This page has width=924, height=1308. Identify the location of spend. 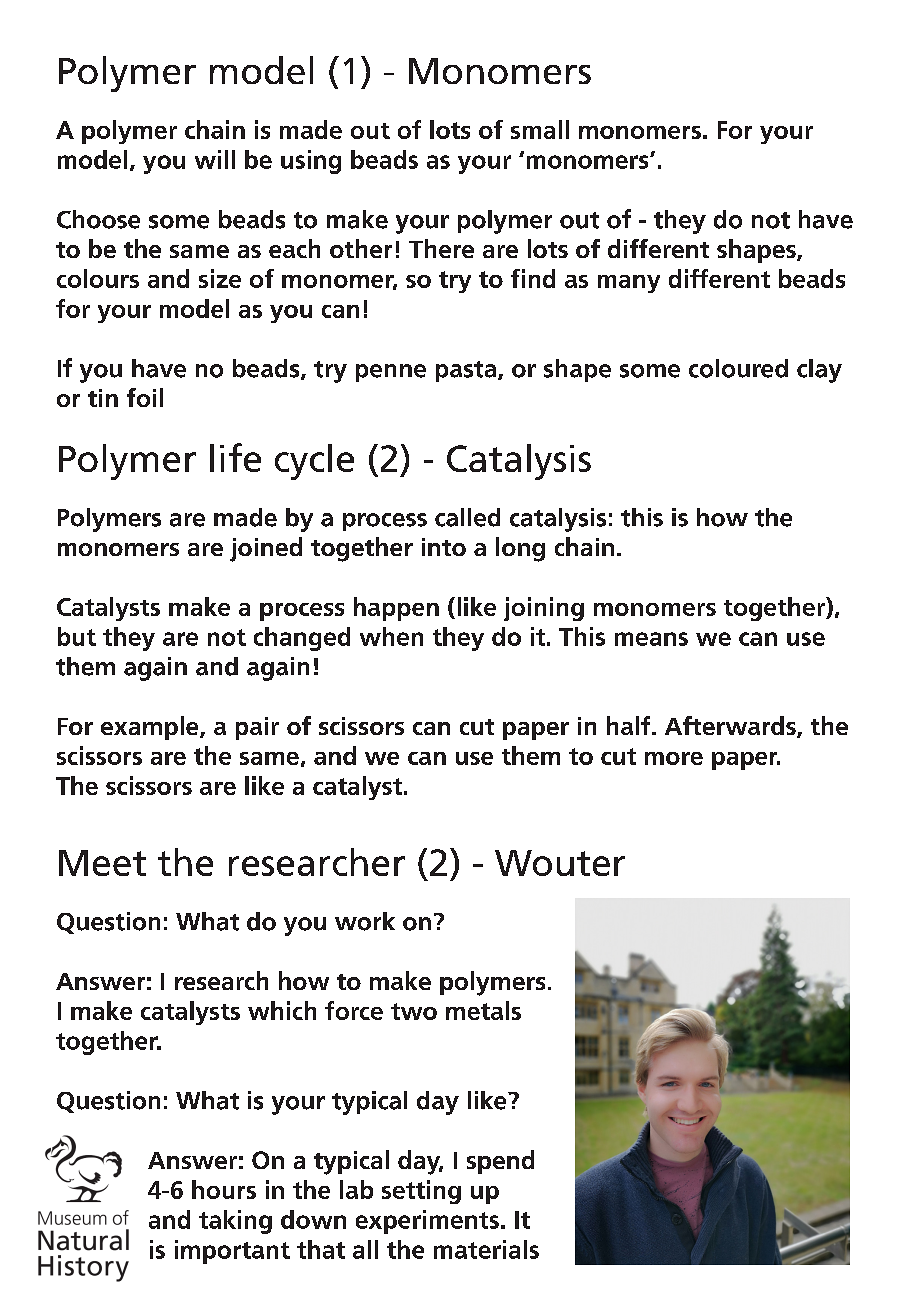
(500, 1162).
